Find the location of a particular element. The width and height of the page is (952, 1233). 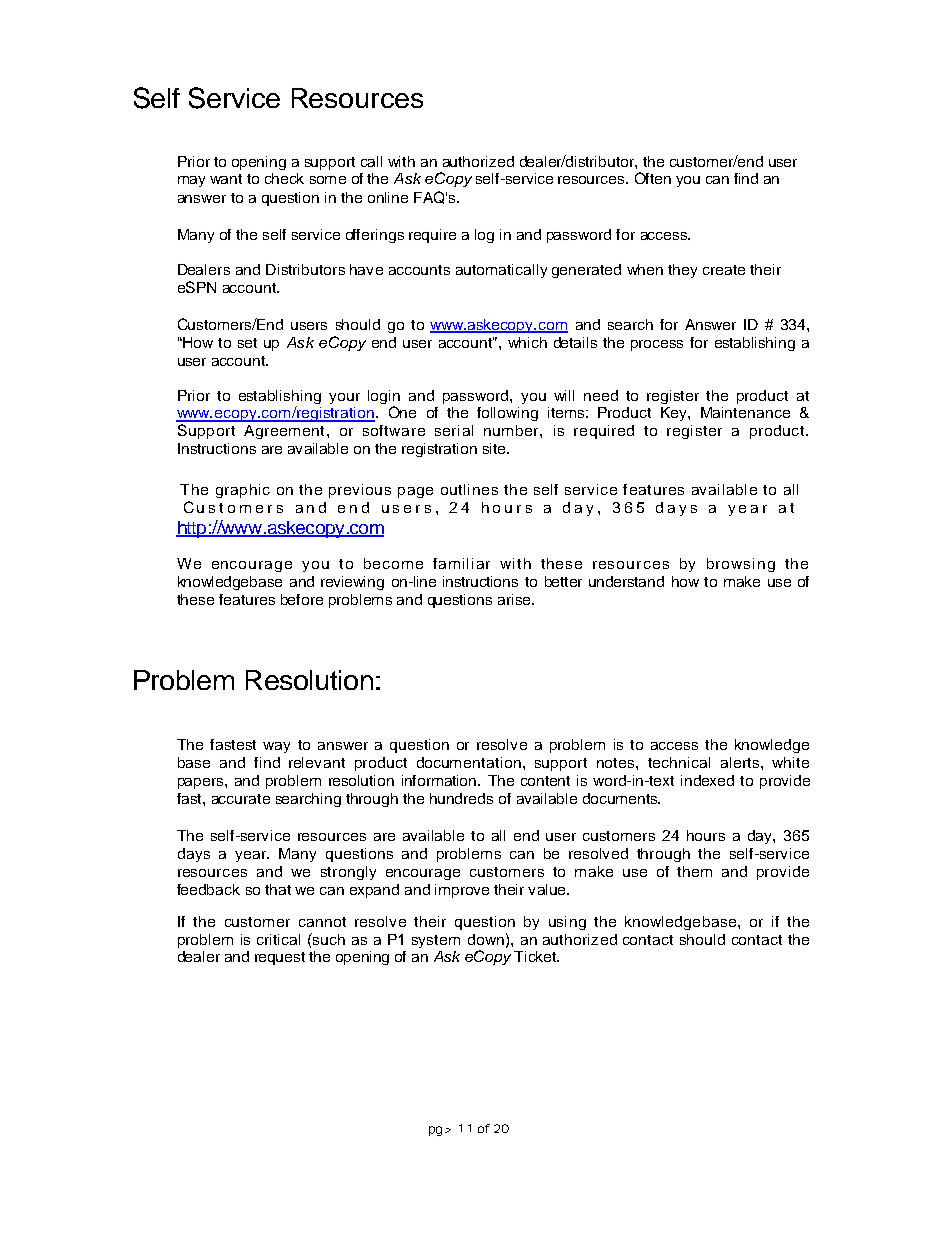

familiar is located at coordinates (461, 563).
